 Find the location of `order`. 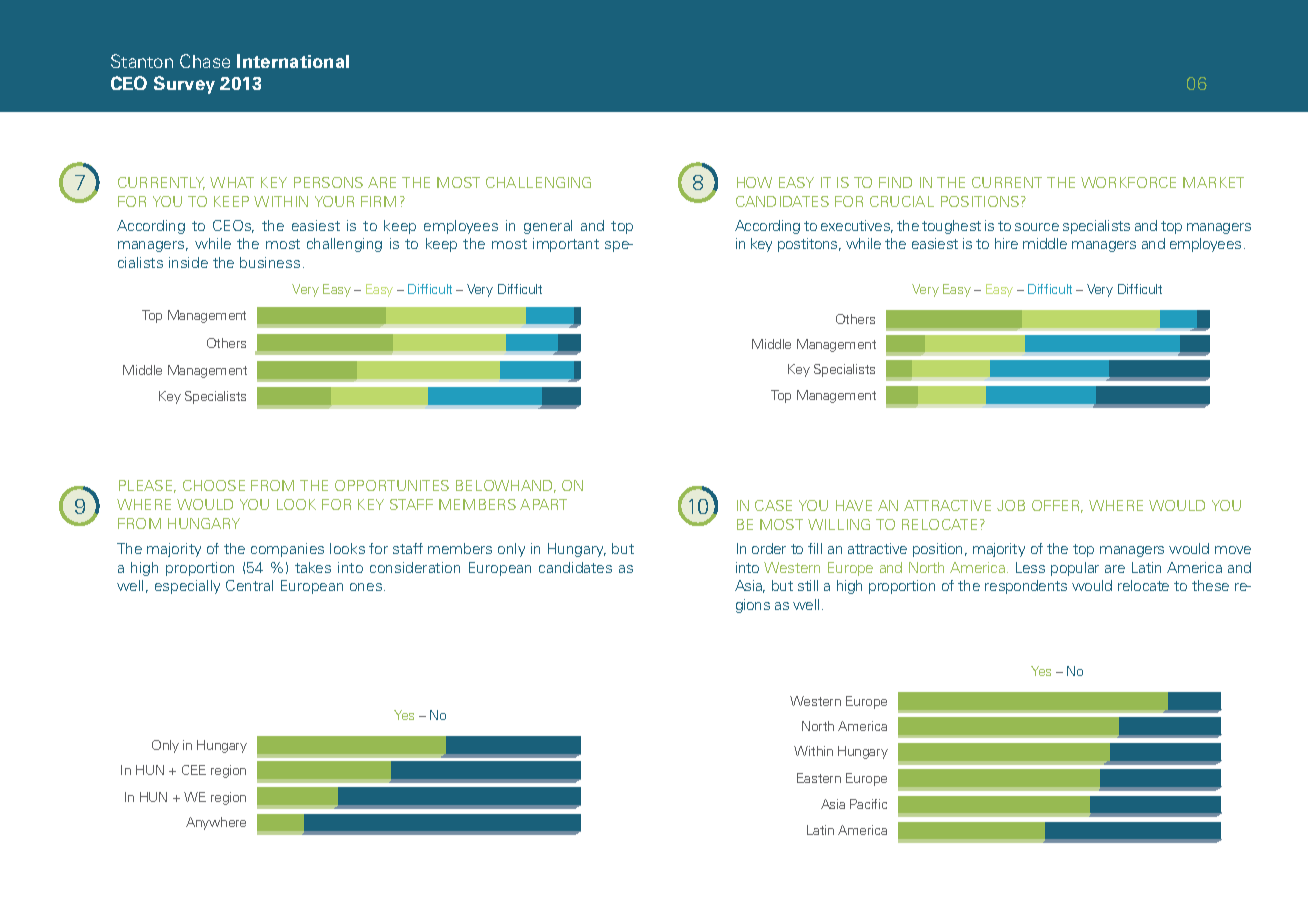

order is located at coordinates (769, 548).
